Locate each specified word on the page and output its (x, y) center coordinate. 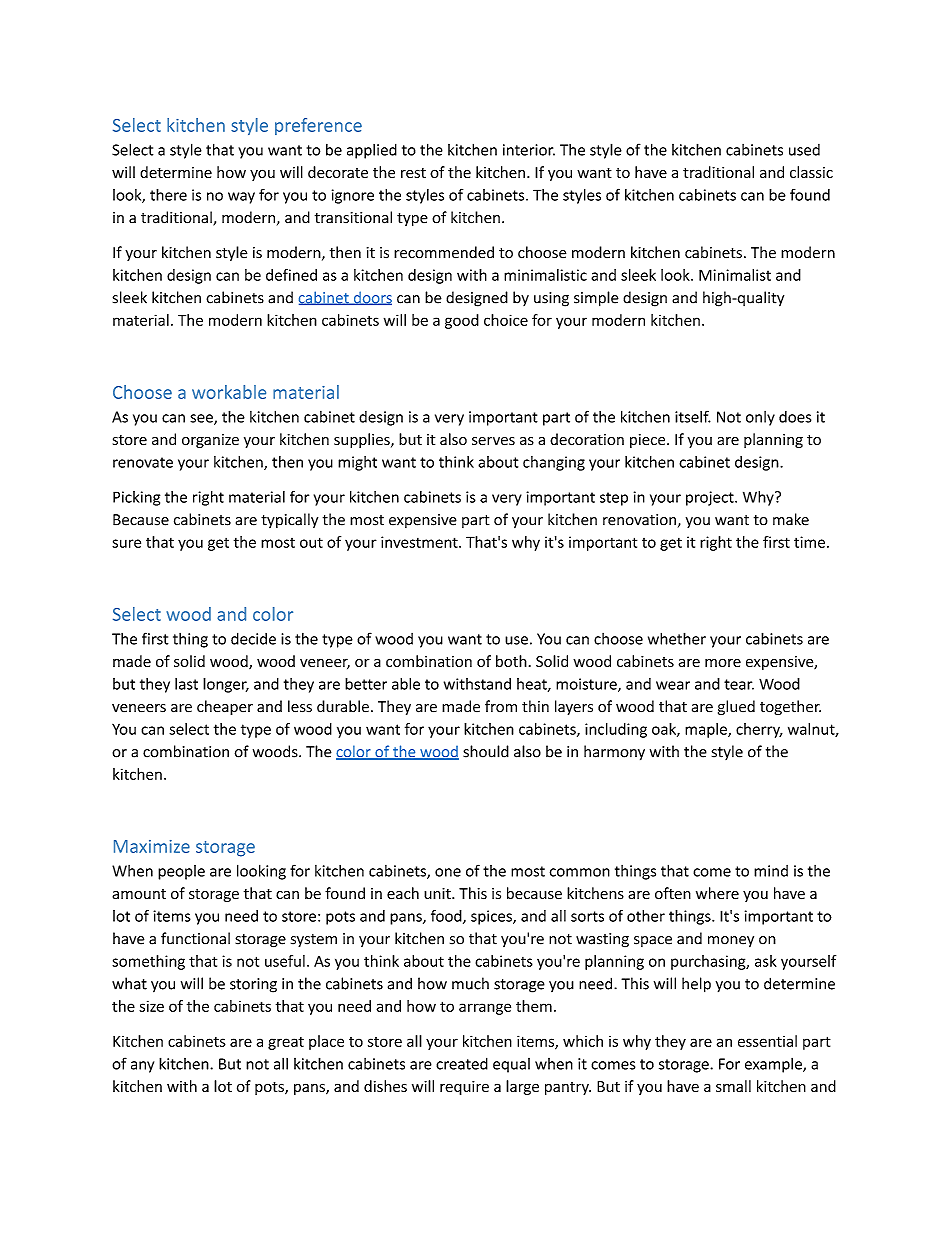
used (804, 150)
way (241, 198)
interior (529, 150)
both (511, 661)
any (142, 1067)
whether (677, 638)
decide (253, 638)
